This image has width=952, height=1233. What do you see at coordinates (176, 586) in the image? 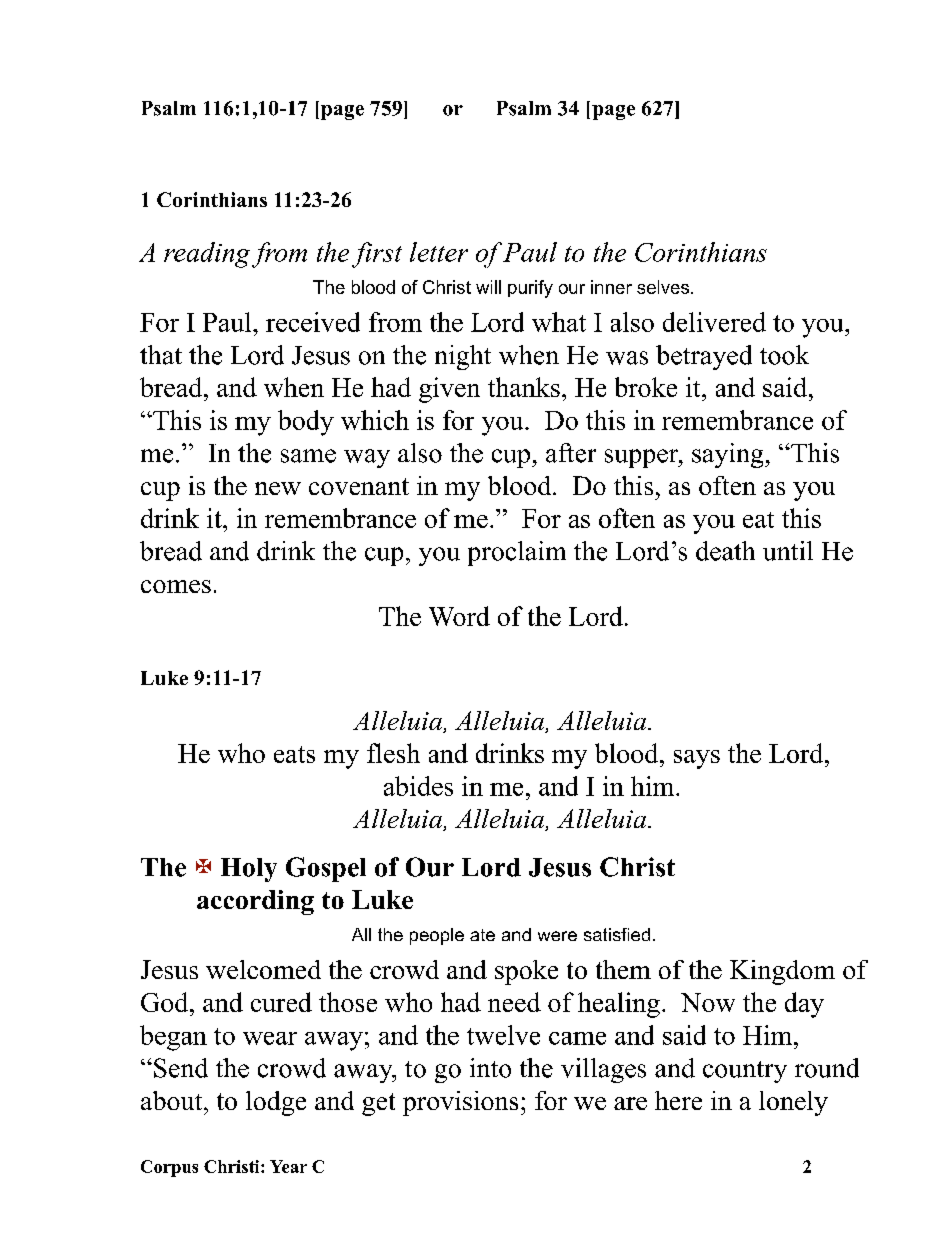
I see `comes` at bounding box center [176, 586].
